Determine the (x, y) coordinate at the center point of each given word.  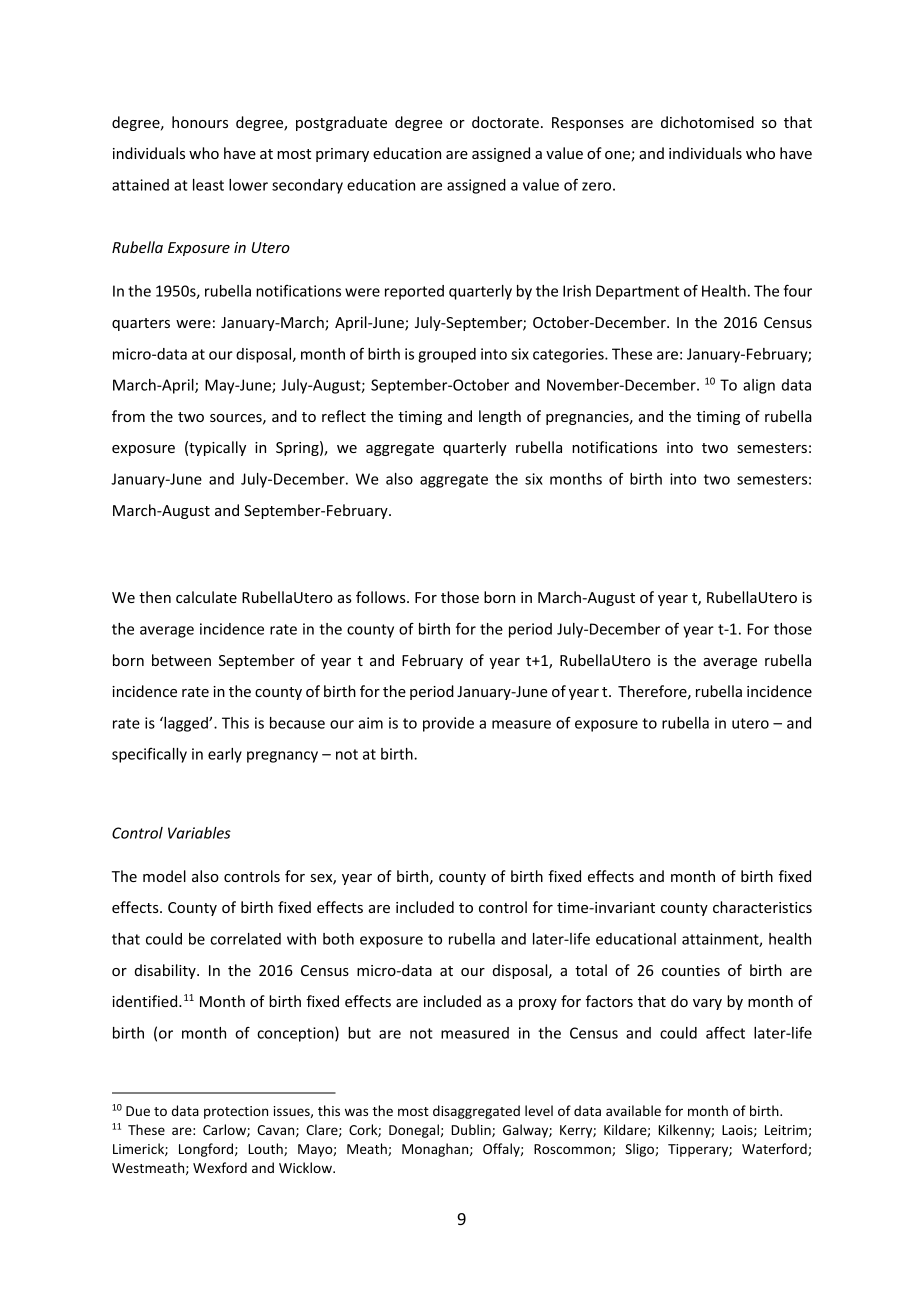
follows (382, 597)
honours (200, 122)
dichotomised (707, 122)
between (181, 660)
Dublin (472, 1130)
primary (342, 155)
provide (448, 724)
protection (236, 1112)
